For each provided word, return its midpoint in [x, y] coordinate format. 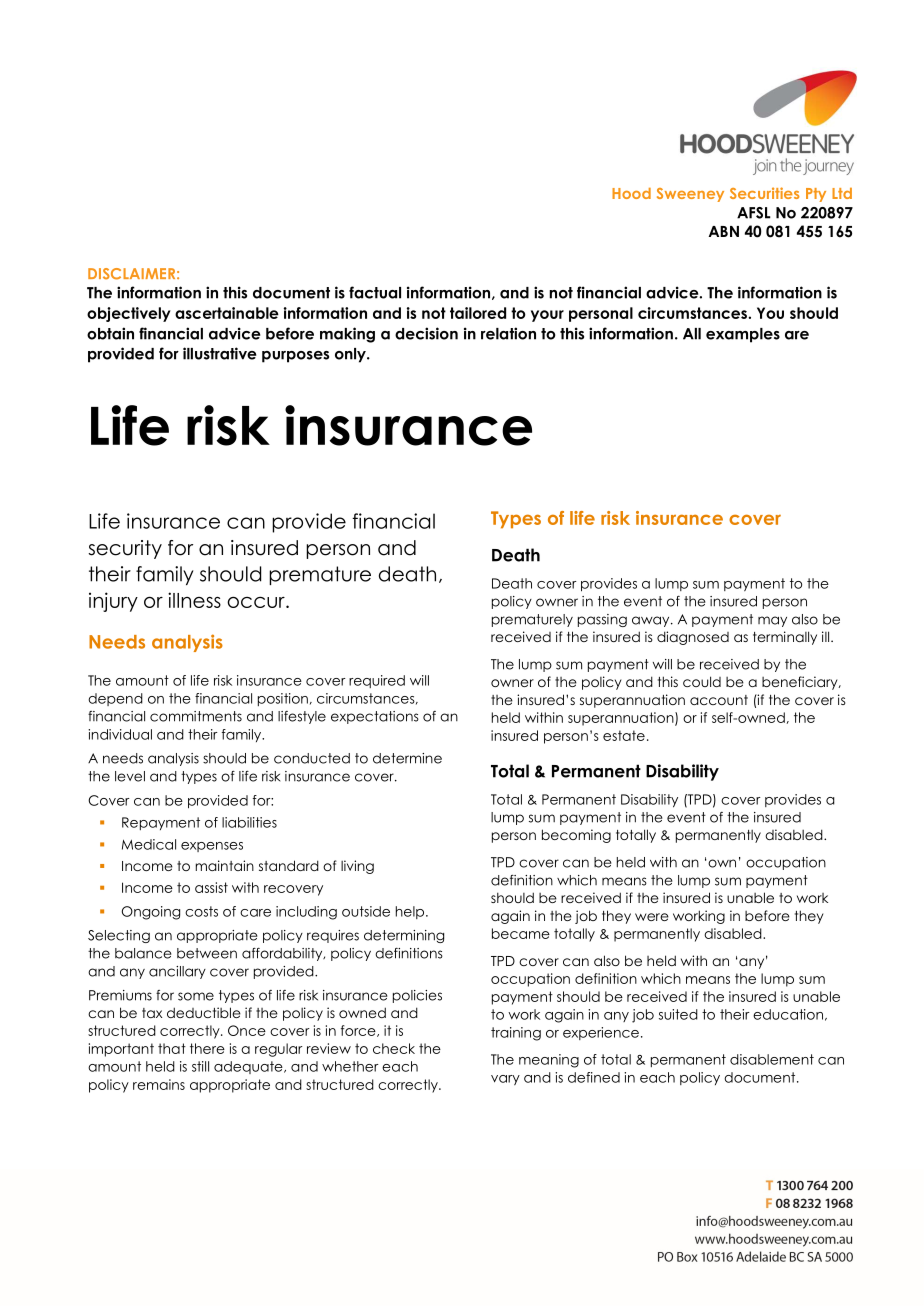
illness [194, 600]
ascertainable [227, 313]
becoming [576, 836]
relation [508, 333]
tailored [478, 313]
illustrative [219, 353]
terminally [785, 638]
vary [505, 1080]
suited [678, 1014]
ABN [724, 231]
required [377, 681]
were [652, 917]
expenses [212, 847]
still [200, 1066]
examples [743, 335]
